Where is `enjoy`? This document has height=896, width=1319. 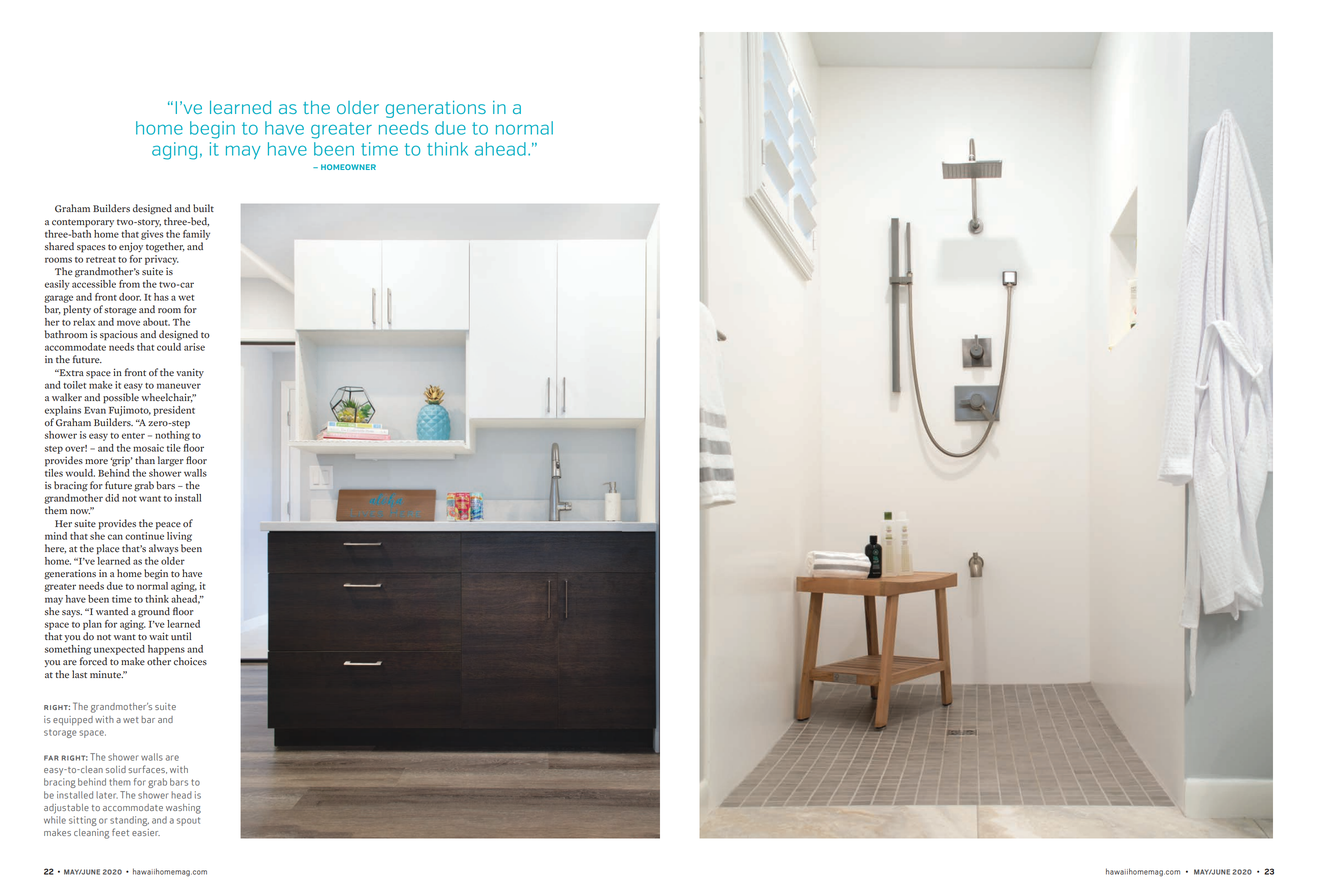 enjoy is located at coordinates (131, 247).
